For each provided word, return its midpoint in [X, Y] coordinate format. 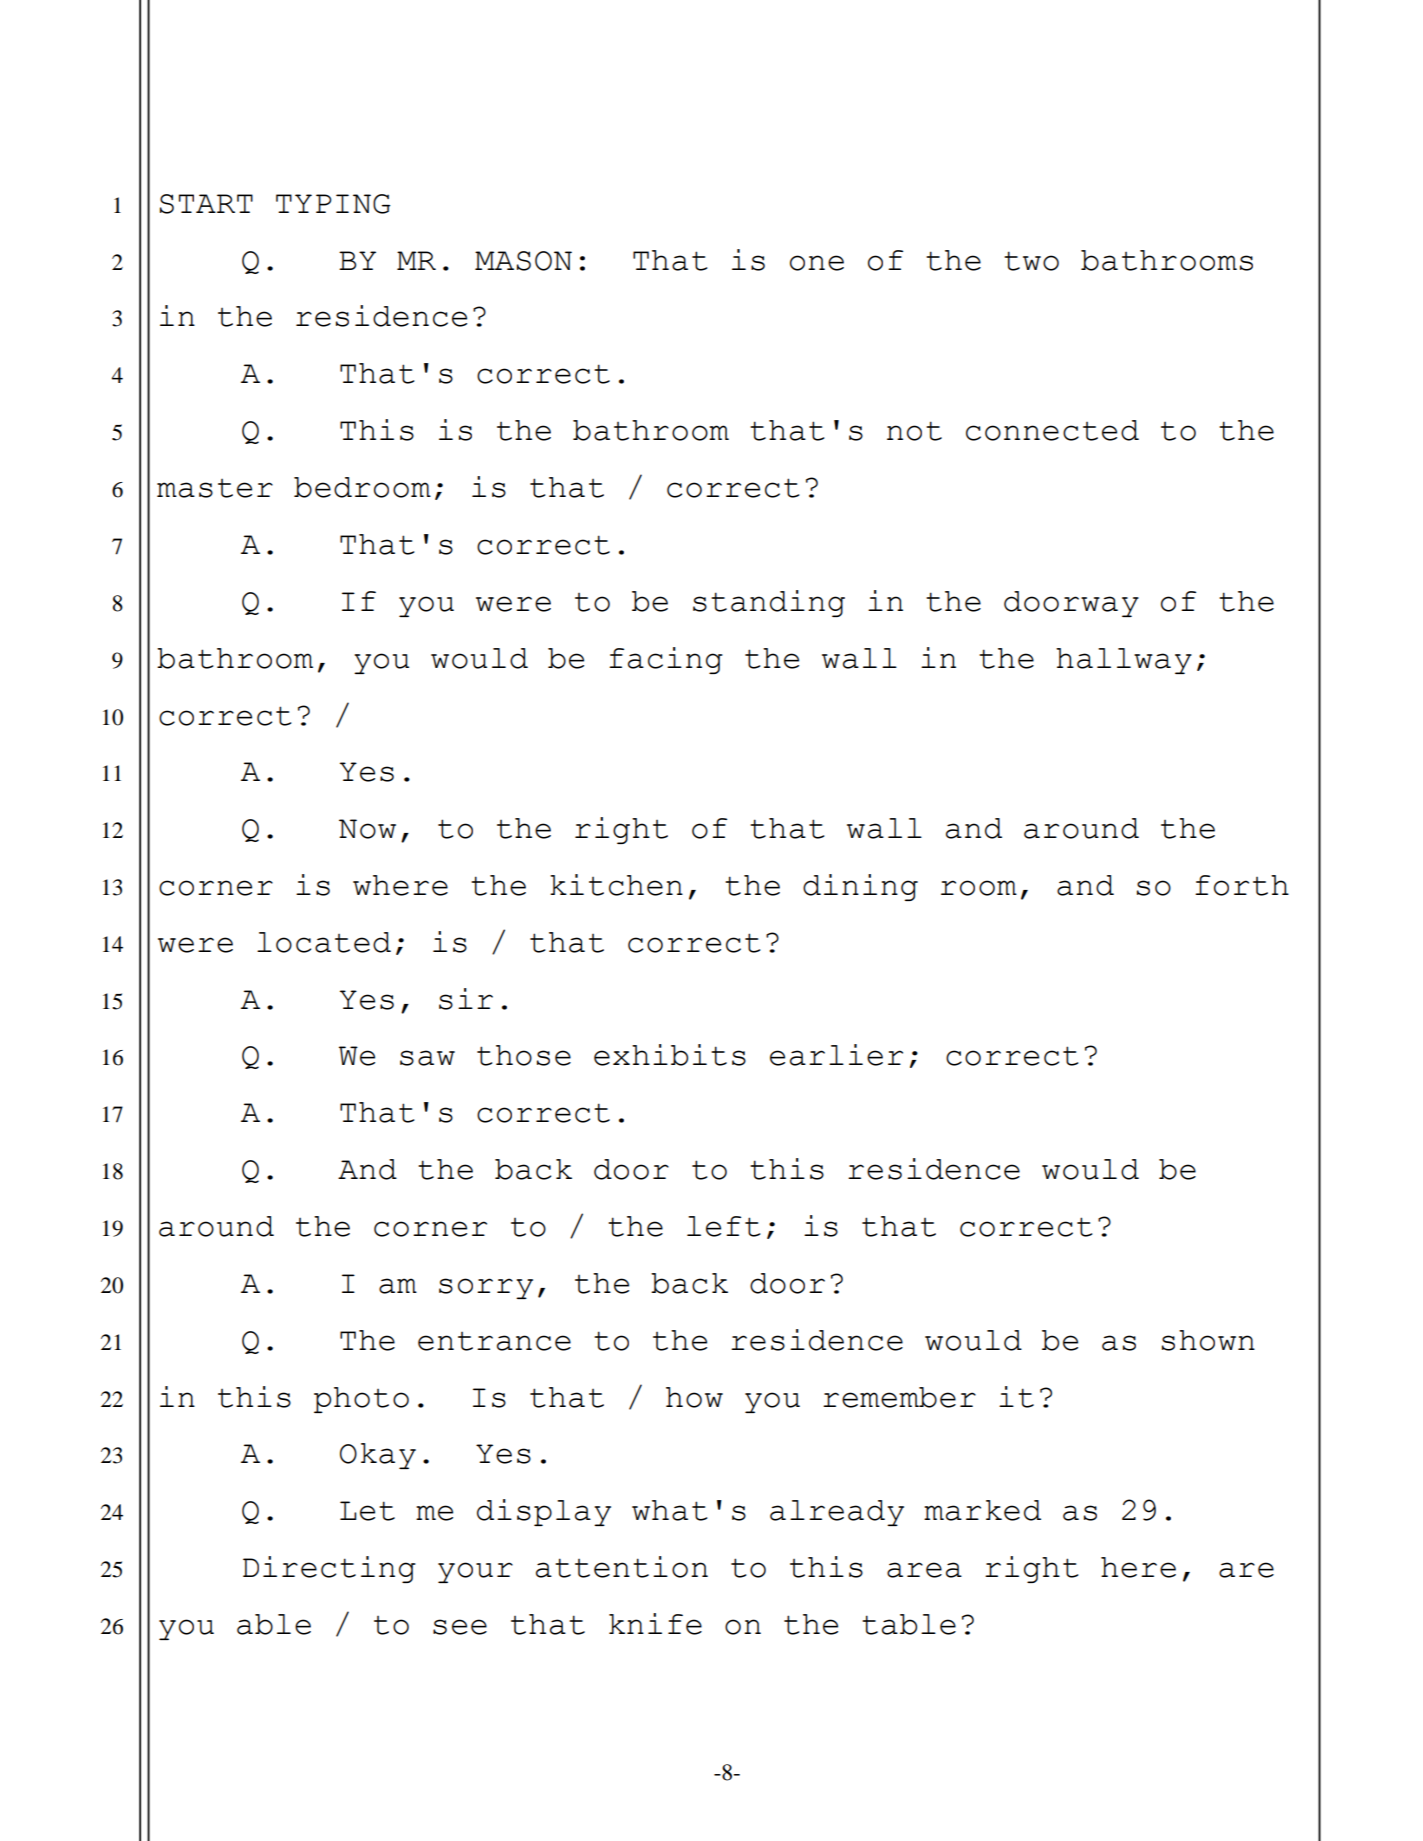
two [1031, 261]
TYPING [333, 204]
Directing [329, 1569]
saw [427, 1058]
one [817, 263]
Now [367, 829]
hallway [1124, 661]
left [723, 1226]
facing [666, 660]
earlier [836, 1055]
